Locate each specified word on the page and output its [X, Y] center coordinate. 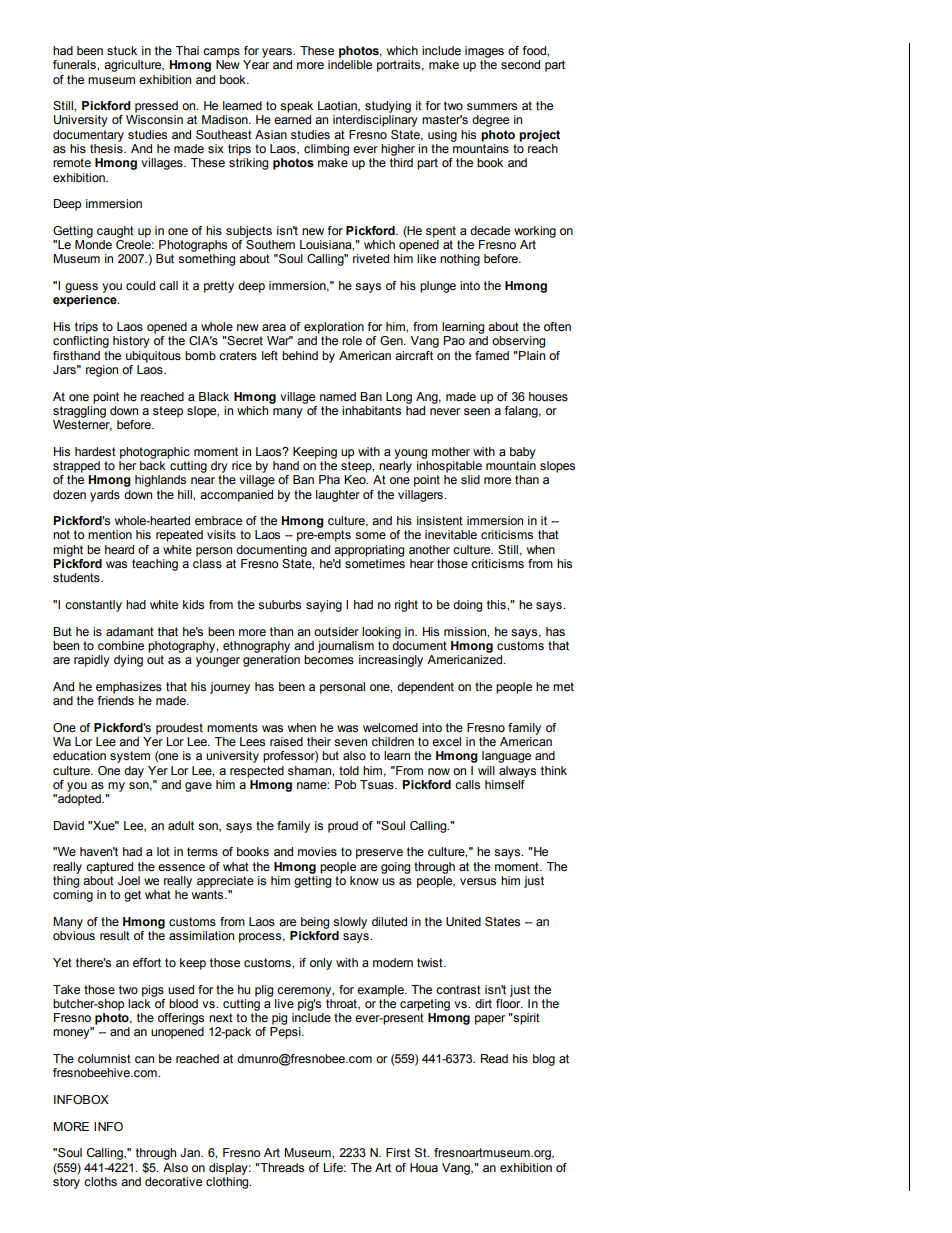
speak [296, 107]
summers [492, 106]
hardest [95, 451]
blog [544, 1060]
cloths [100, 1181]
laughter [338, 496]
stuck [122, 50]
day [134, 772]
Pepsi [286, 1033]
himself [505, 783]
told [349, 770]
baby [523, 453]
